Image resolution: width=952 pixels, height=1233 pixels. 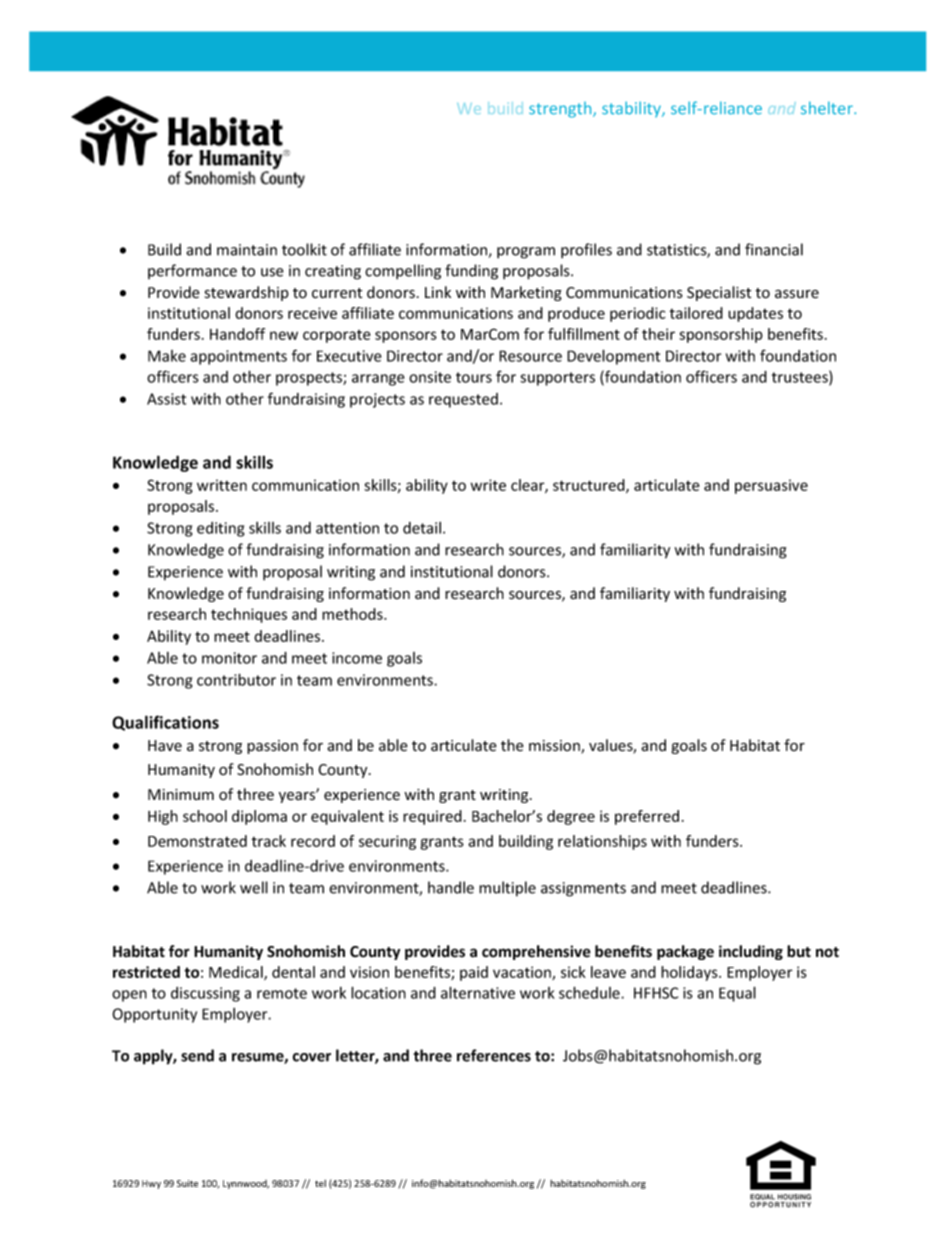 What do you see at coordinates (247, 250) in the image?
I see `maintain` at bounding box center [247, 250].
